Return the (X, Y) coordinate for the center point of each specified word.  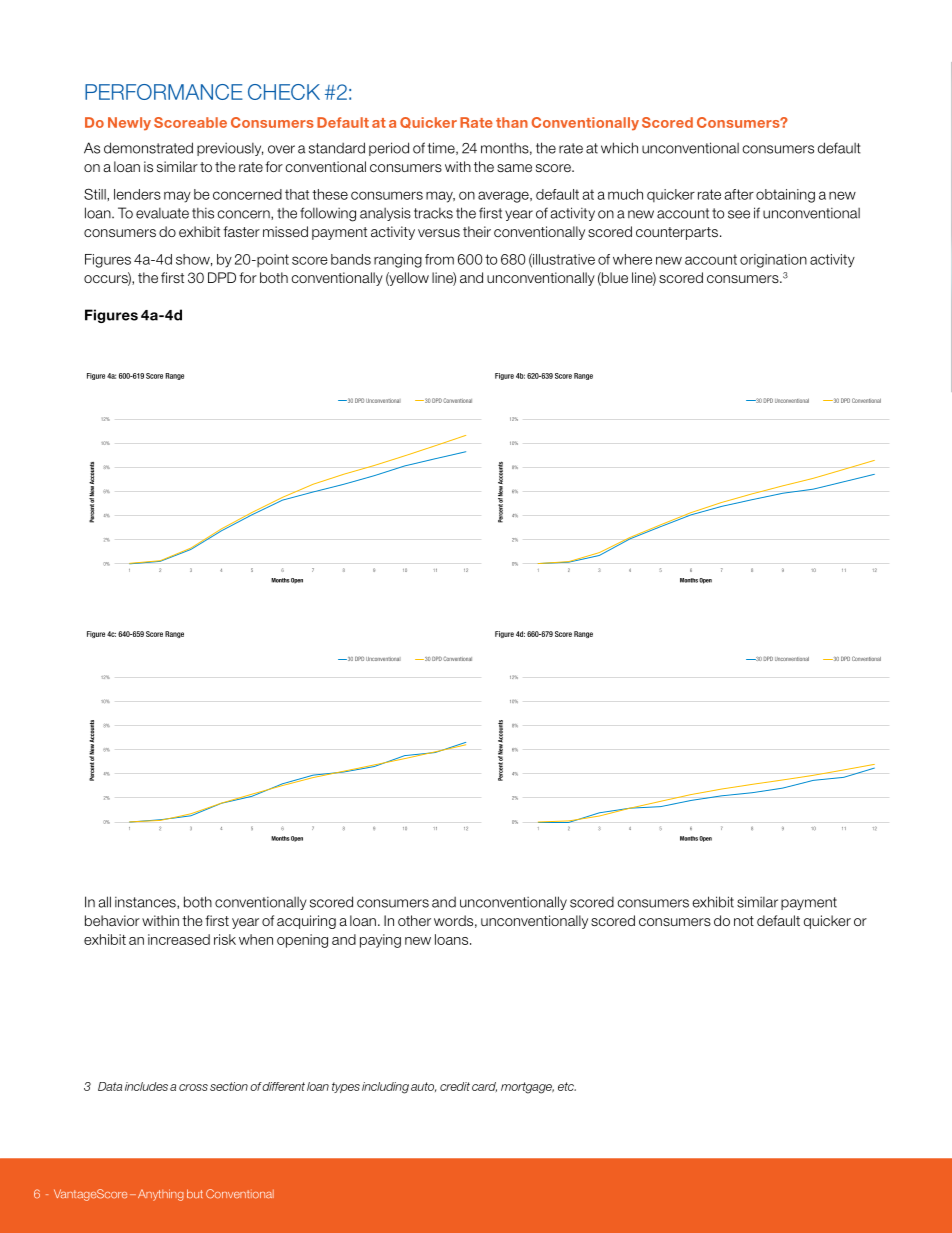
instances (146, 903)
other (414, 920)
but (195, 1193)
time (442, 148)
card (484, 1087)
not (744, 921)
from (439, 259)
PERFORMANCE (164, 92)
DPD (222, 277)
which (619, 148)
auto (423, 1087)
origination (773, 261)
